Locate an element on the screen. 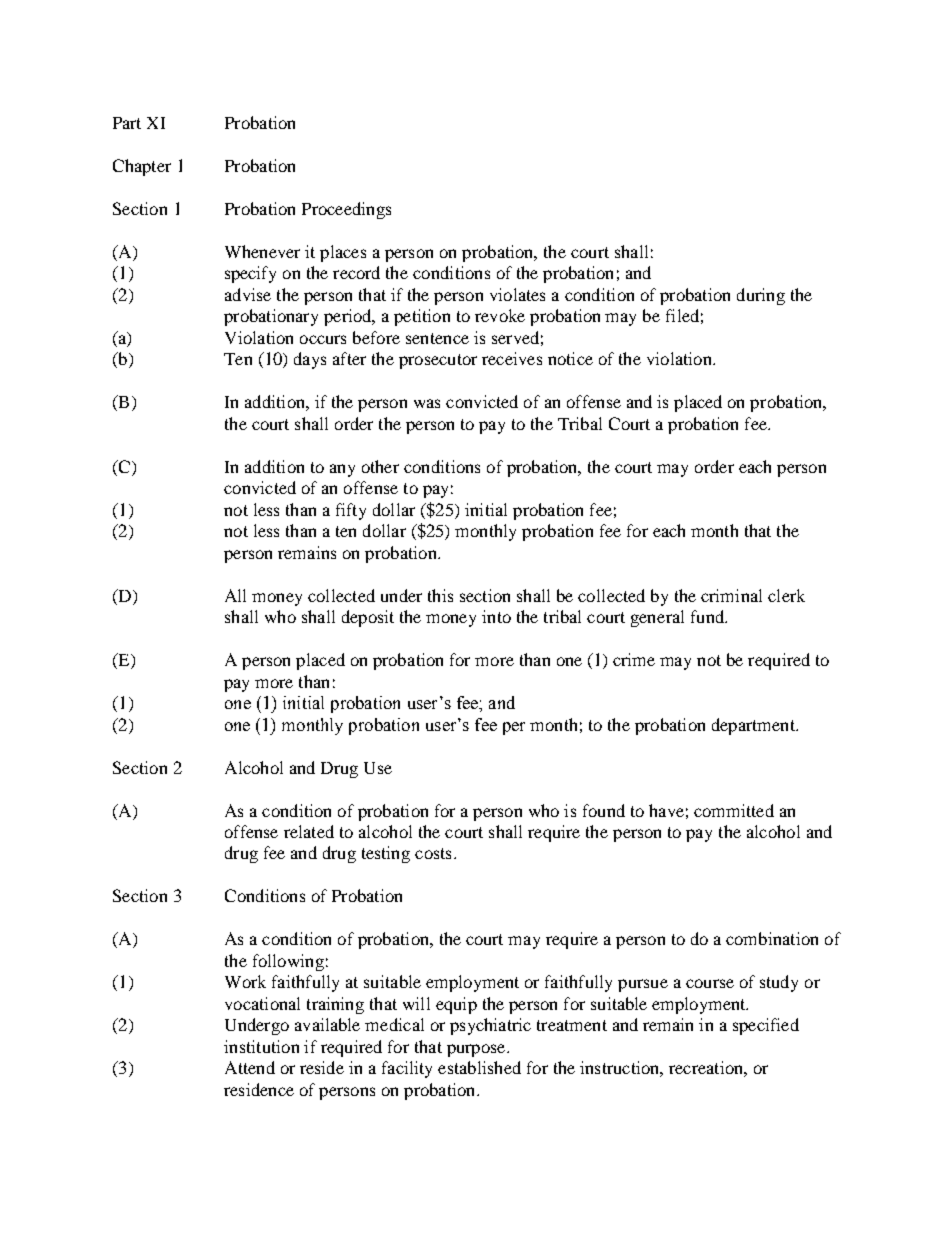 The height and width of the screenshot is (1233, 952). institution is located at coordinates (261, 1046).
